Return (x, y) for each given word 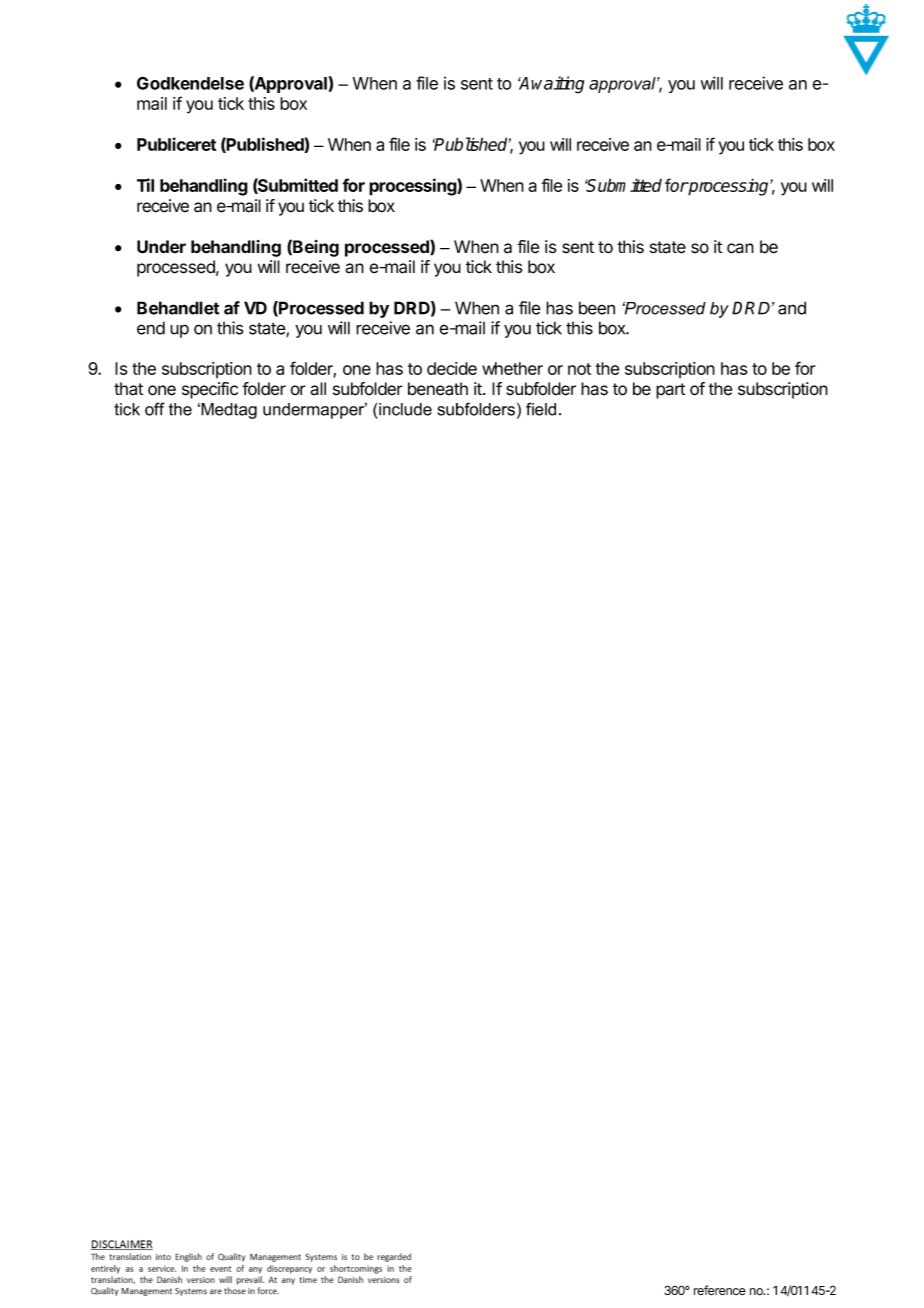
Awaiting (551, 85)
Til (145, 185)
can (740, 248)
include (405, 409)
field (541, 409)
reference (720, 1290)
